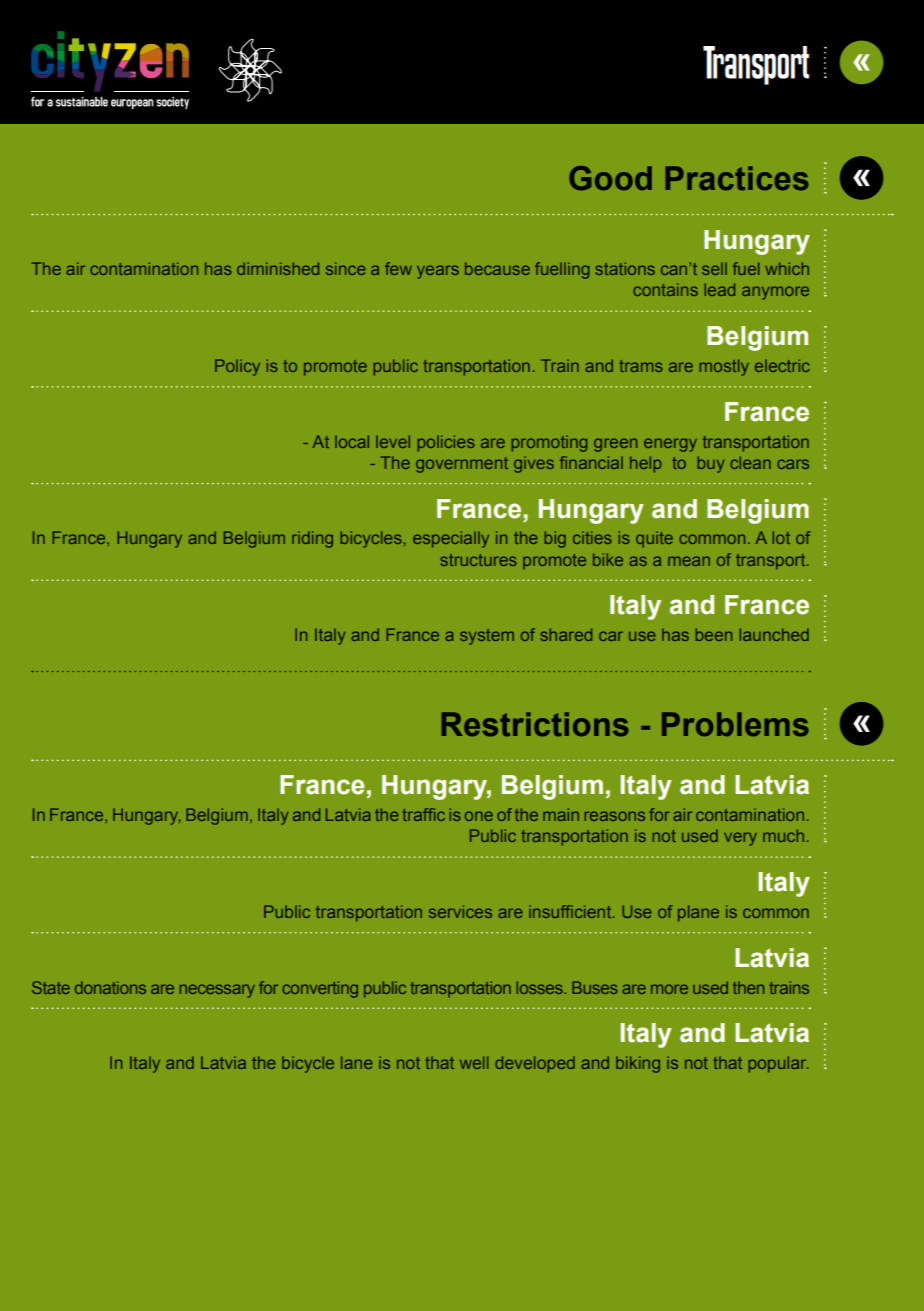 This document has height=1311, width=924. I want to click on few, so click(398, 268).
